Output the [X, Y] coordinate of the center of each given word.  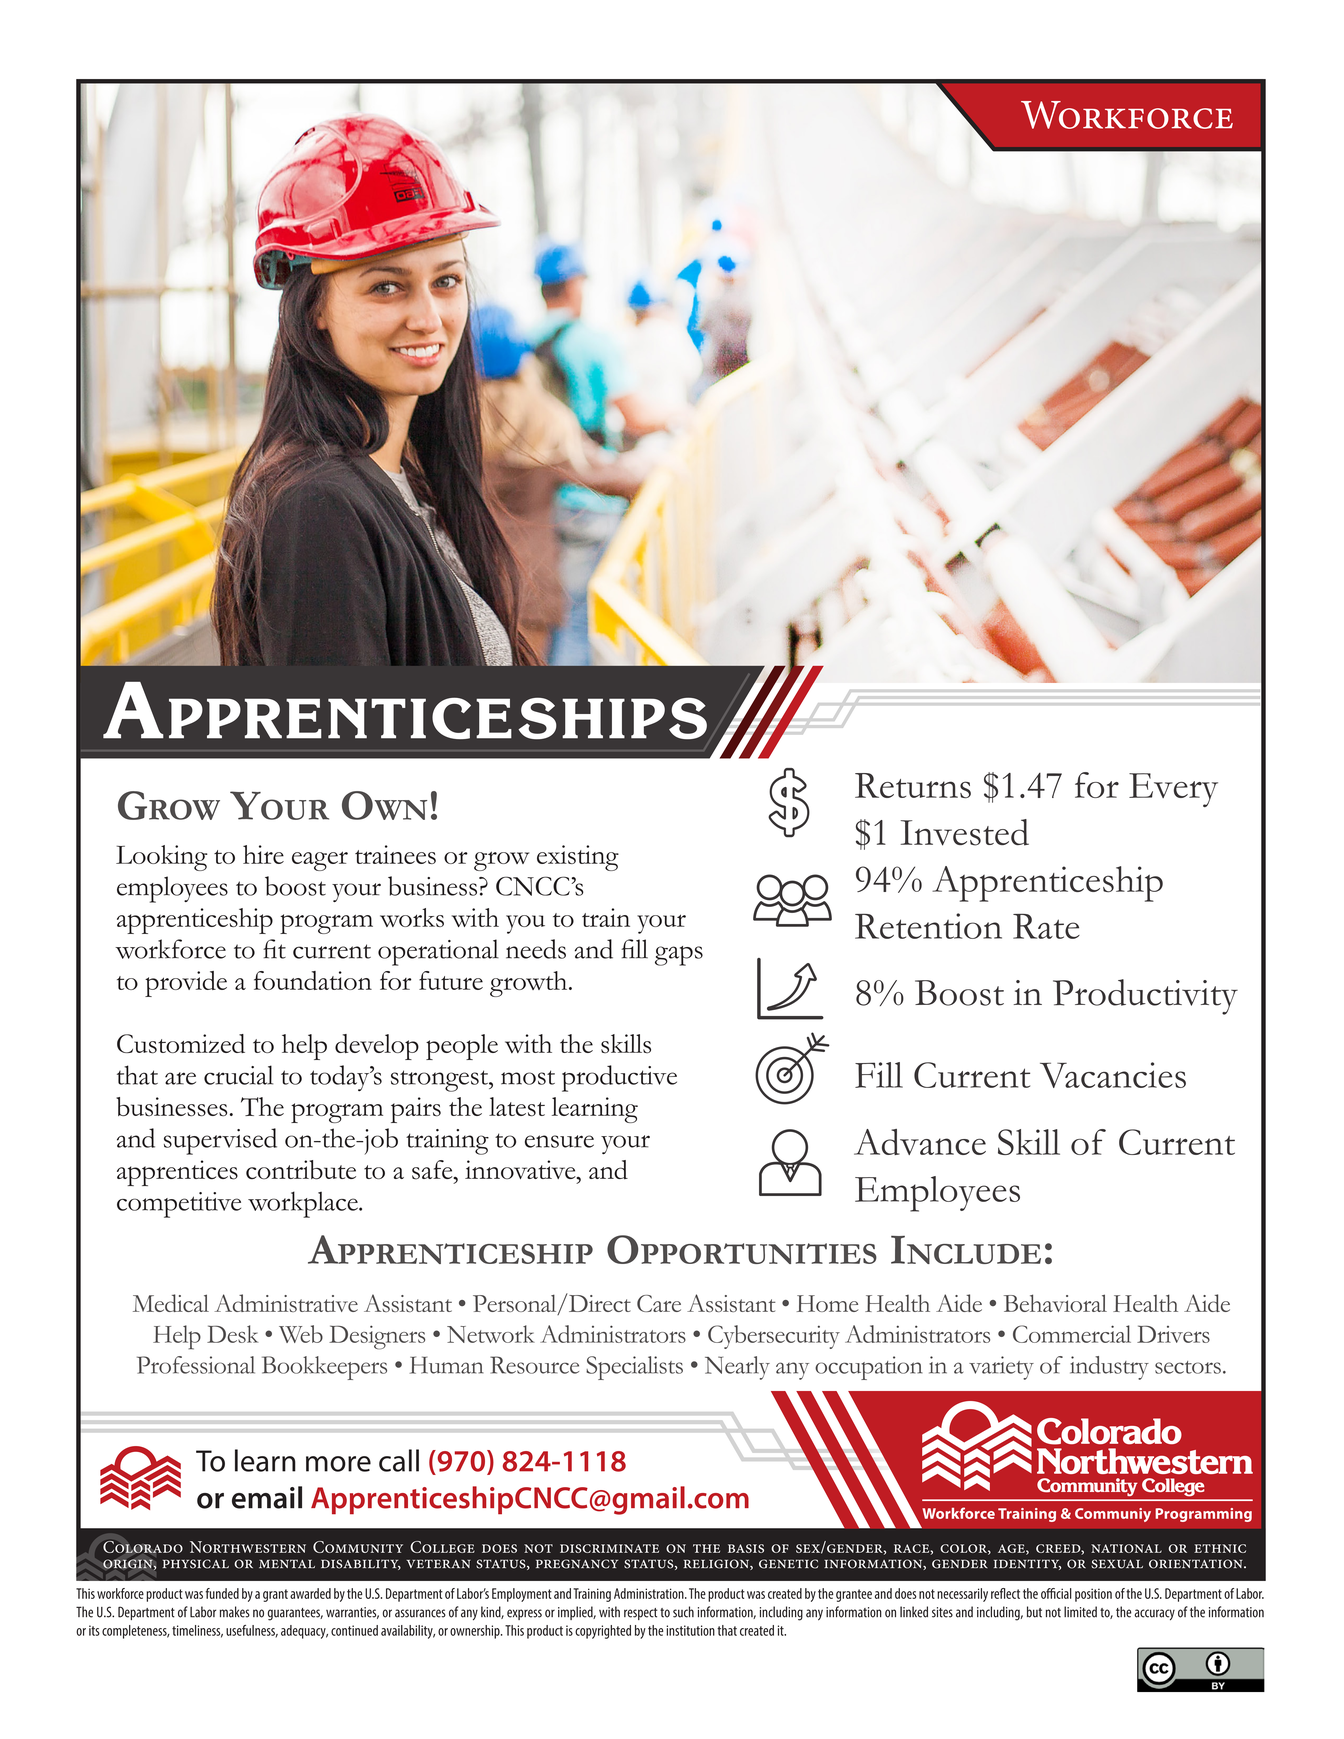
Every [1173, 790]
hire [263, 854]
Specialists [634, 1368]
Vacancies [1113, 1075]
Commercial [1072, 1334]
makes [235, 1612]
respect [641, 1614]
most [528, 1077]
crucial [238, 1075]
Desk [233, 1334]
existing [578, 858]
